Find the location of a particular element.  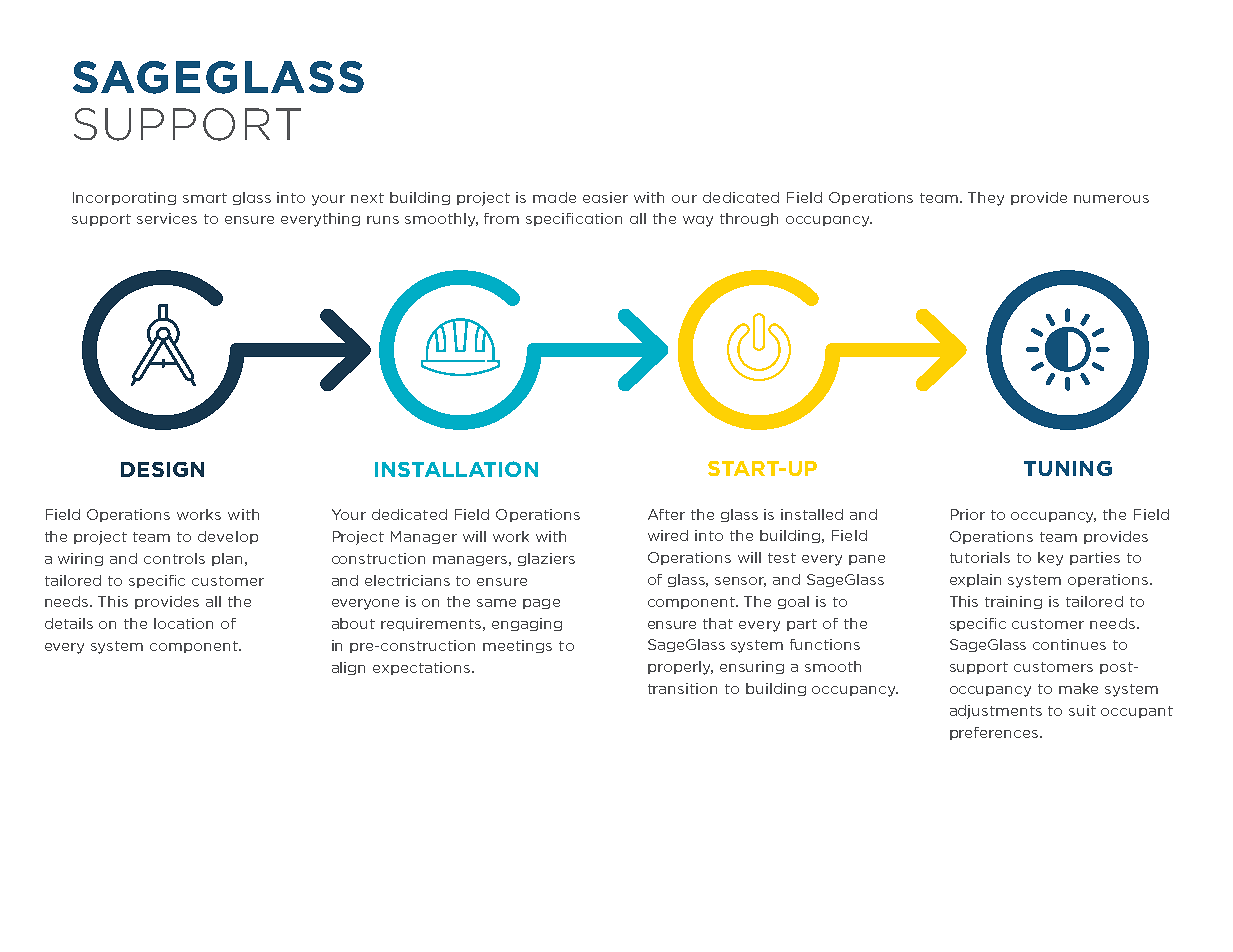

They is located at coordinates (986, 199).
